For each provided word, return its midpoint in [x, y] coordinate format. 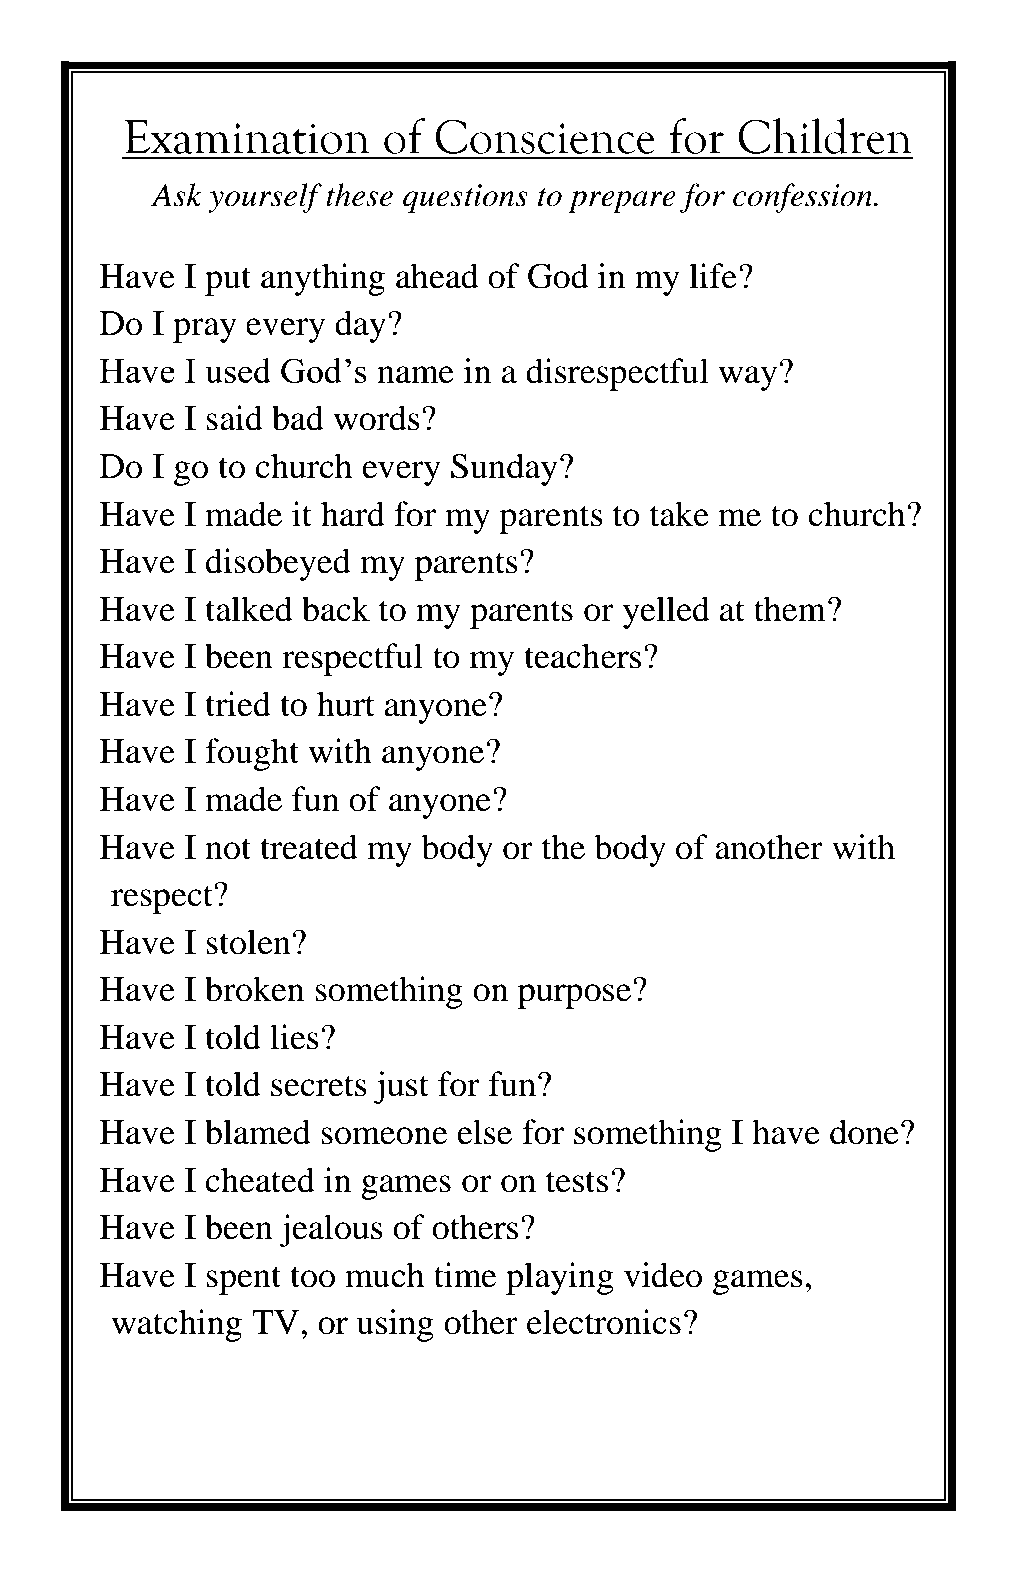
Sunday [504, 469]
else [484, 1132]
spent [243, 1280]
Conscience [545, 136]
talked [249, 609]
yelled [666, 612]
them [790, 609]
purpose [574, 996]
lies [294, 1037]
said [234, 418]
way [748, 378]
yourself [265, 198]
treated [309, 847]
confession [804, 198]
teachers [582, 656]
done [864, 1132]
